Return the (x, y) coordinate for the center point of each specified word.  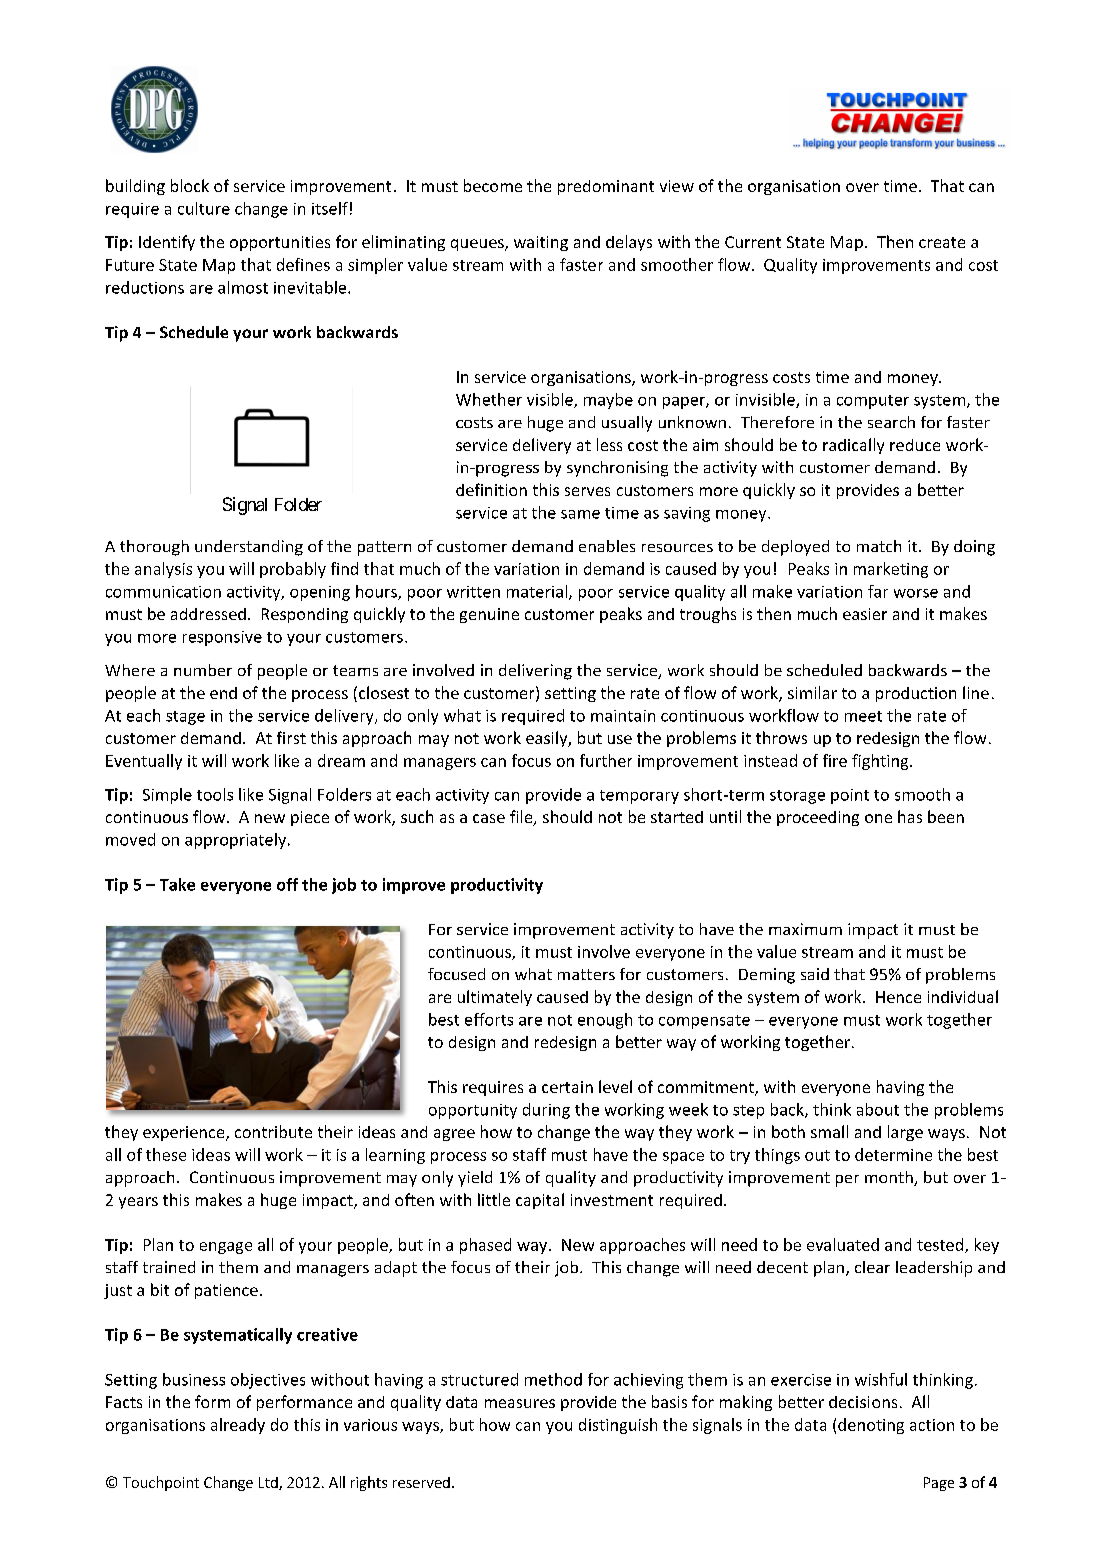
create (942, 242)
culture (204, 208)
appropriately (235, 841)
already (238, 1426)
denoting (871, 1426)
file (522, 817)
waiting (541, 243)
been (946, 816)
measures (520, 1403)
